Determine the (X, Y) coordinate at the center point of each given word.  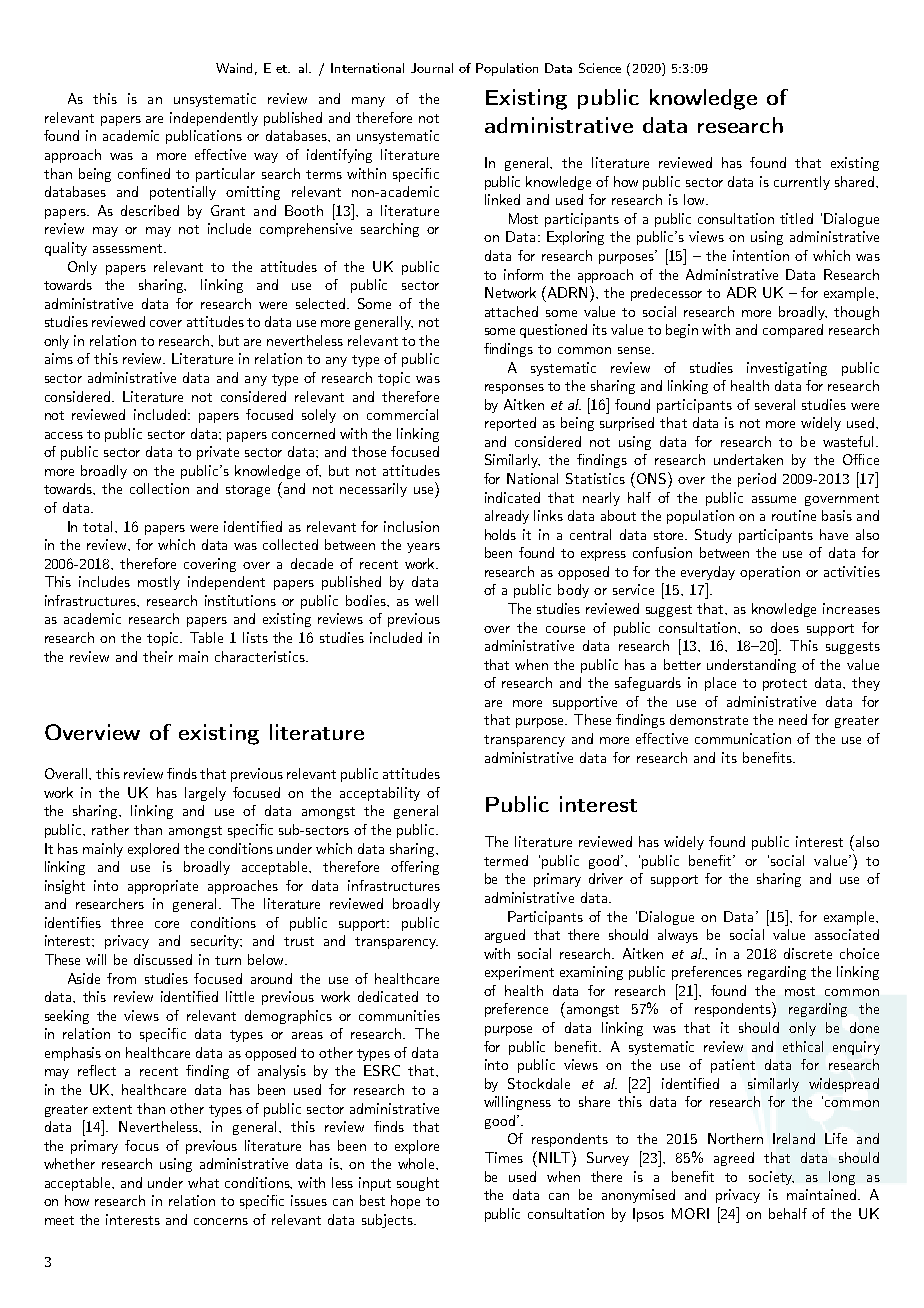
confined (144, 173)
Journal (432, 68)
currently (802, 183)
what (203, 1182)
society (771, 1178)
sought (418, 1184)
